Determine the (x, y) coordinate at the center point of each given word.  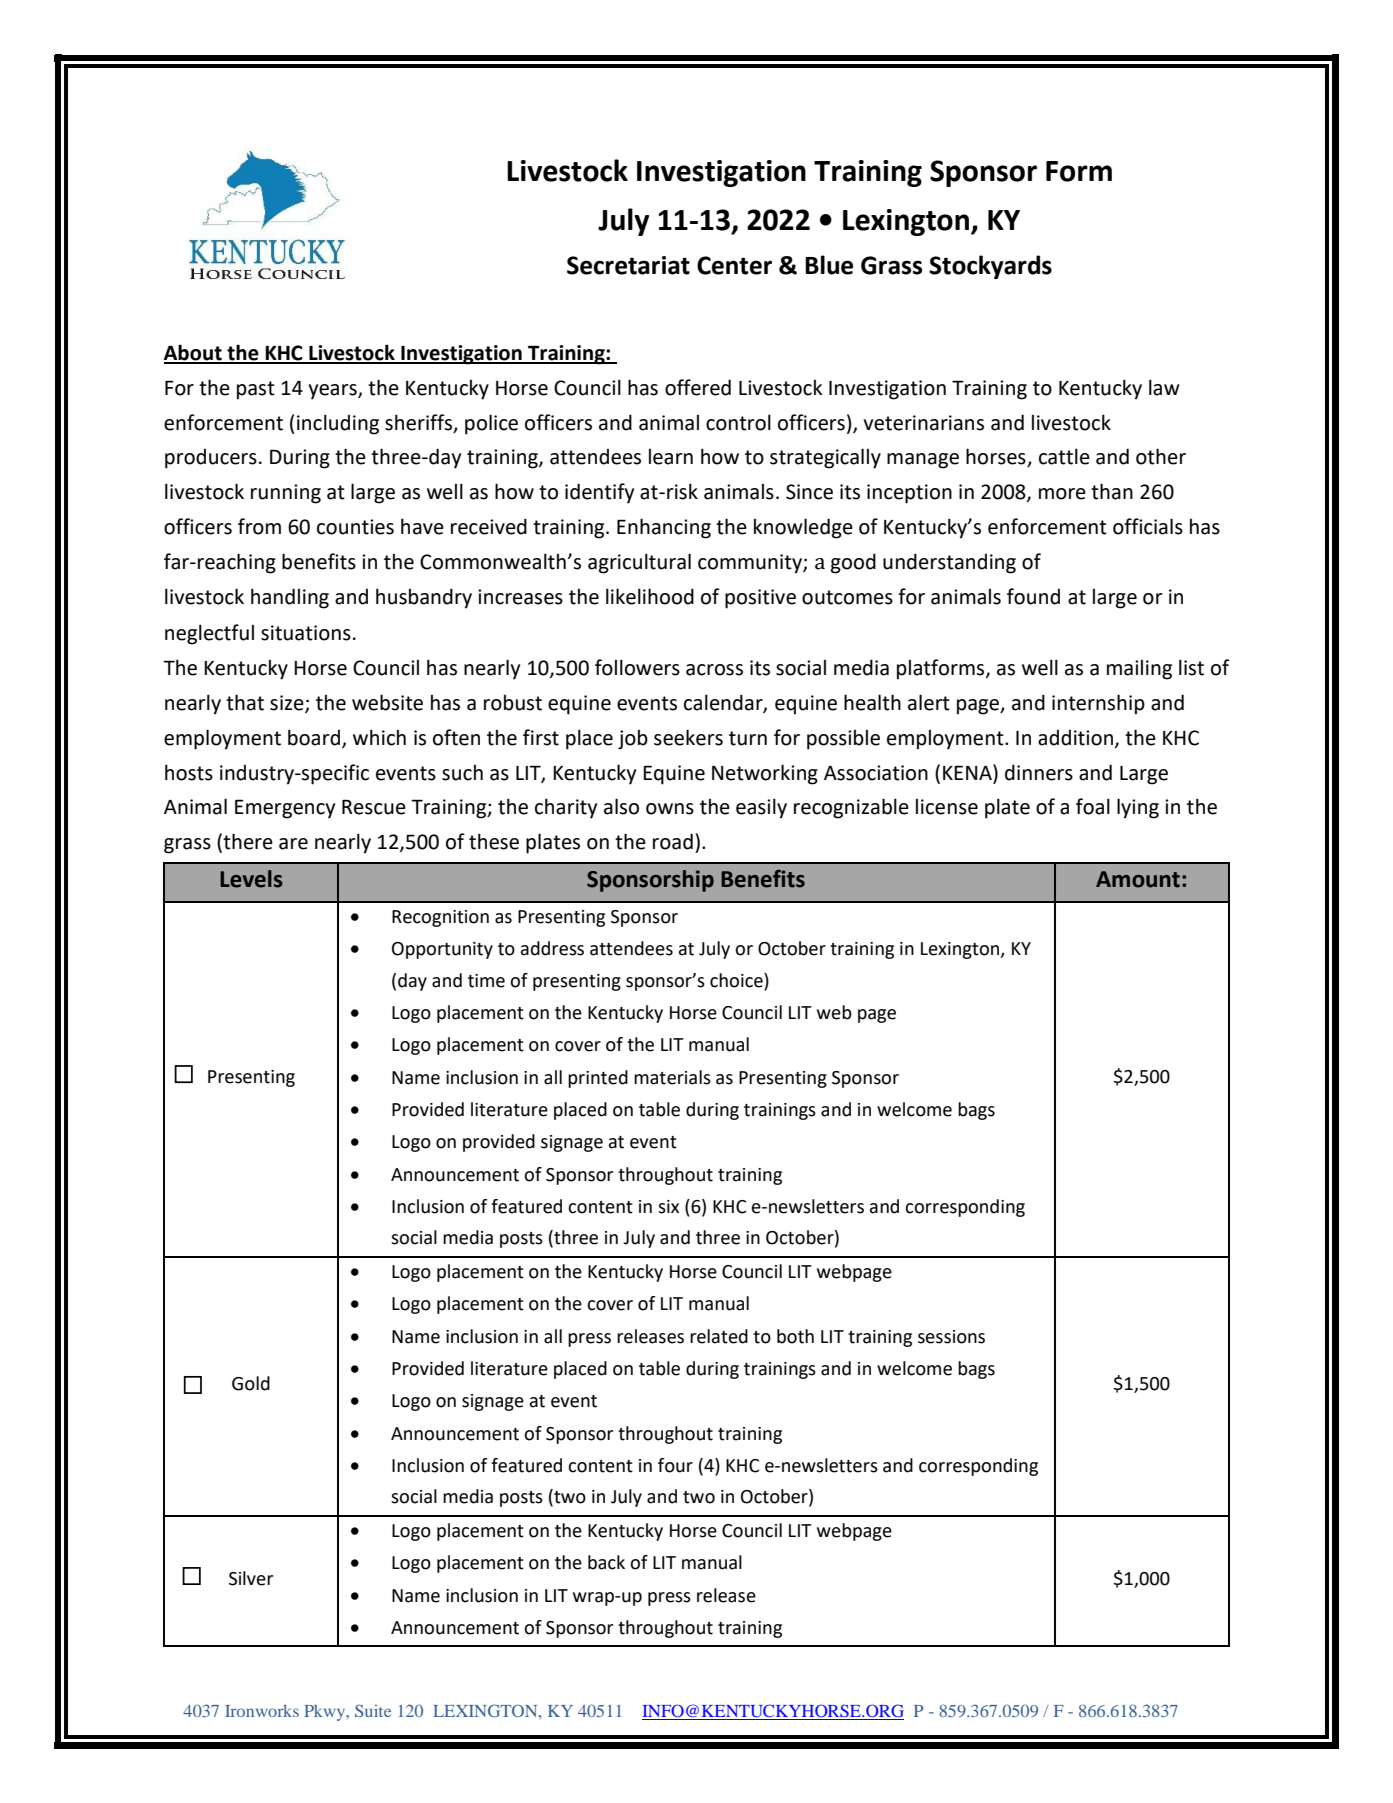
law (1164, 387)
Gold (251, 1383)
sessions (951, 1337)
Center (734, 265)
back (606, 1562)
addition (1077, 738)
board (314, 737)
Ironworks (262, 1710)
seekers (688, 737)
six (668, 1207)
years (334, 392)
